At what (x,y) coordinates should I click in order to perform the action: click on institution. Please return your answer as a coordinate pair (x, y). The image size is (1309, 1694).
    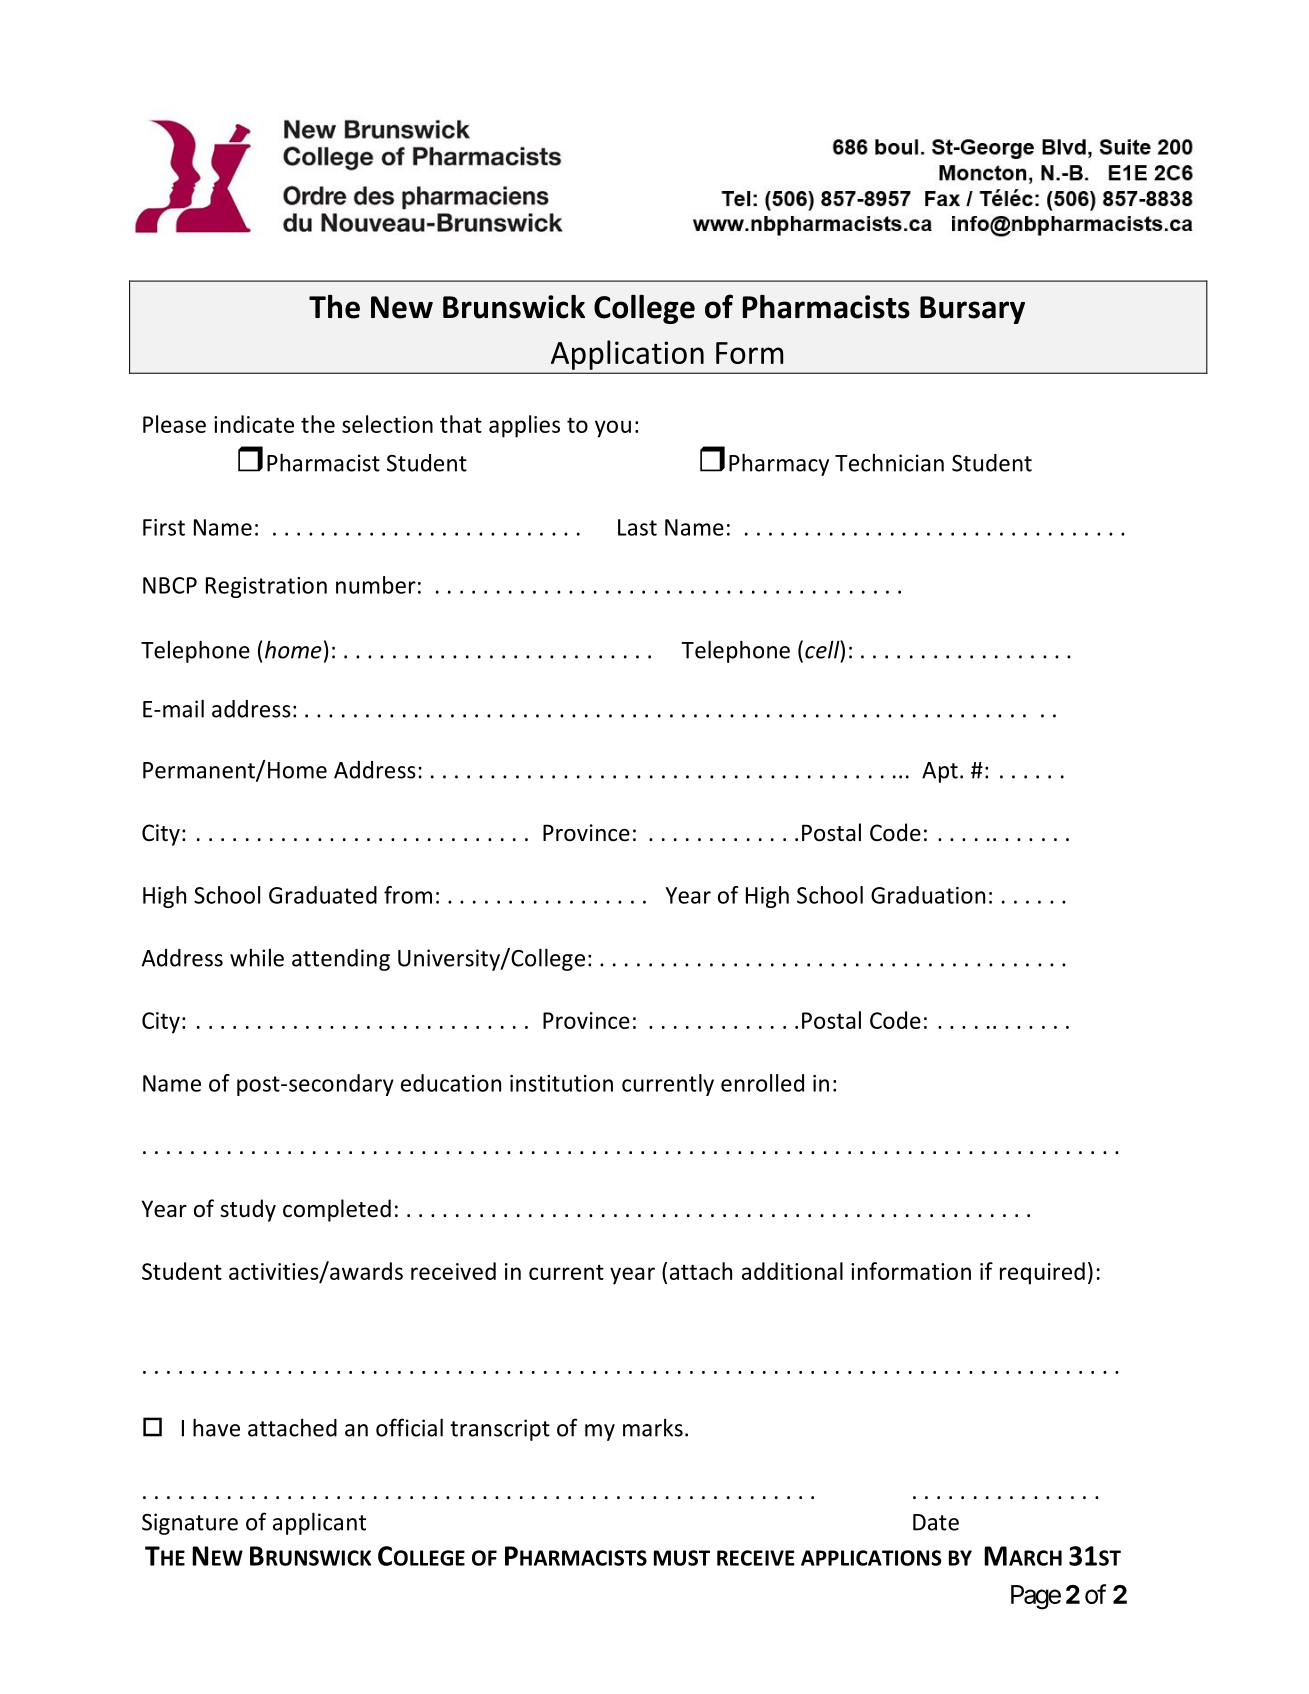
    Looking at the image, I should click on (561, 1083).
